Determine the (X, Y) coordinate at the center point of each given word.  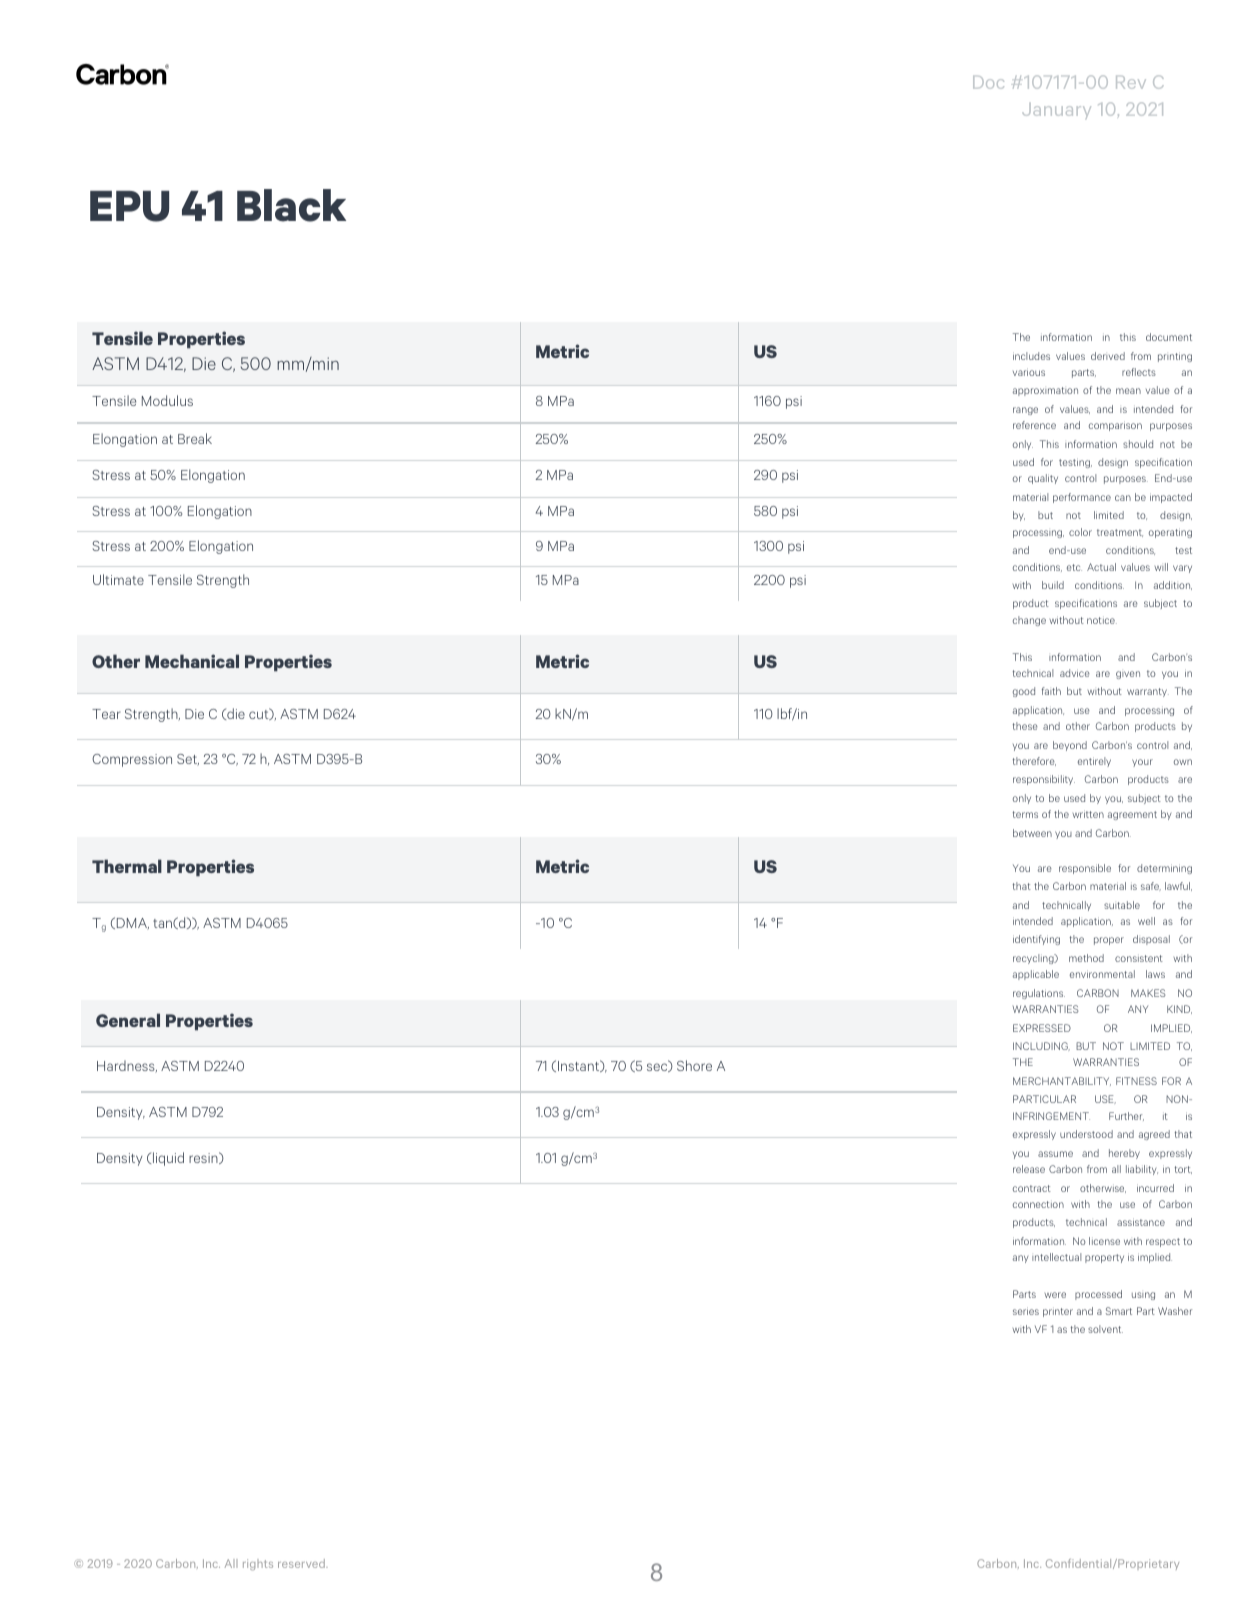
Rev (1131, 82)
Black (291, 205)
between (1032, 833)
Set (188, 760)
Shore (694, 1065)
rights (258, 1565)
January (1056, 111)
